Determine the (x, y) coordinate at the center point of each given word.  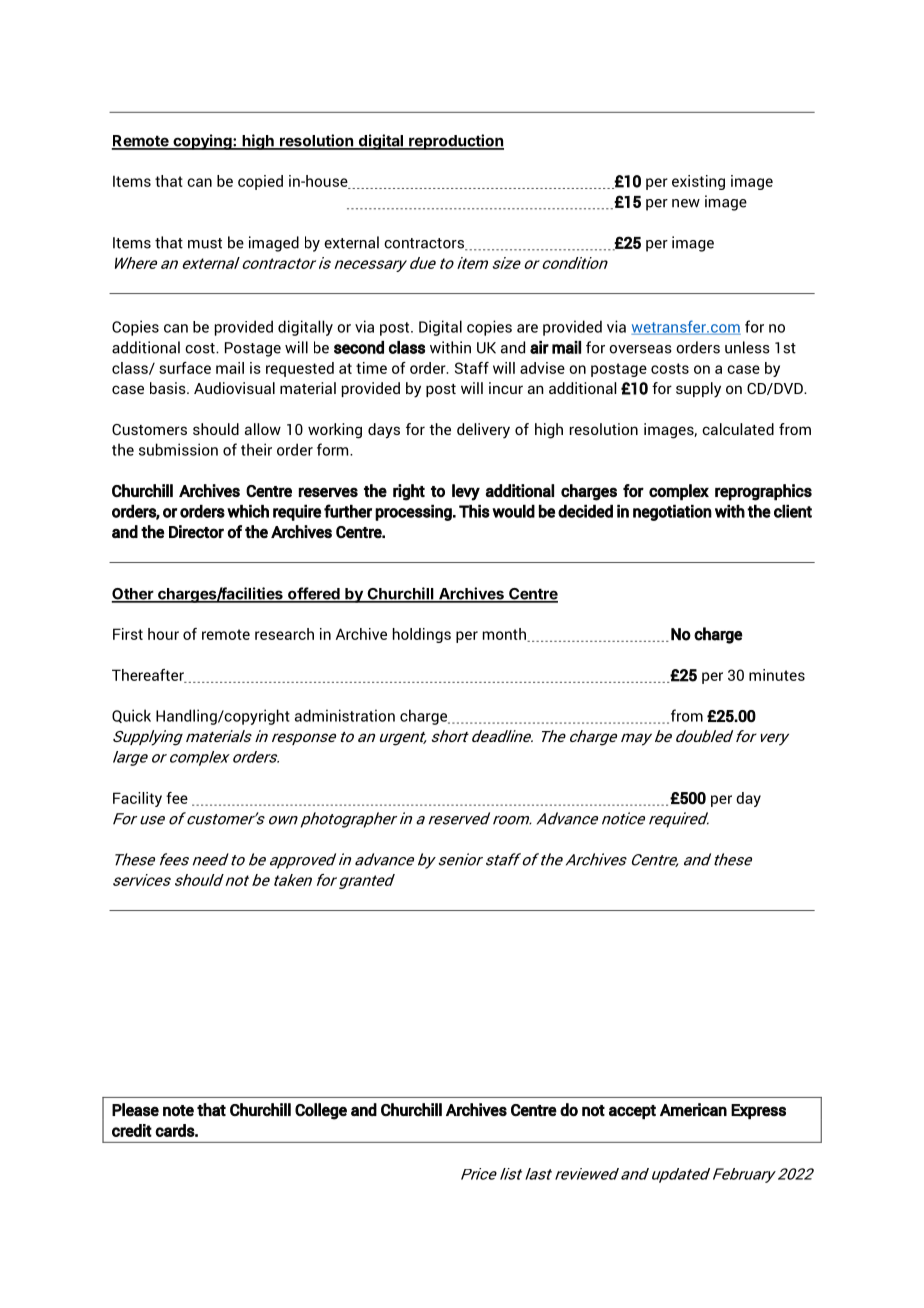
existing (698, 182)
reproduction (455, 142)
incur (506, 388)
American (693, 1110)
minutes (777, 675)
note (178, 1111)
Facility (137, 799)
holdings (422, 635)
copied (260, 182)
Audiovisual (234, 388)
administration (345, 715)
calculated (738, 429)
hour (163, 634)
